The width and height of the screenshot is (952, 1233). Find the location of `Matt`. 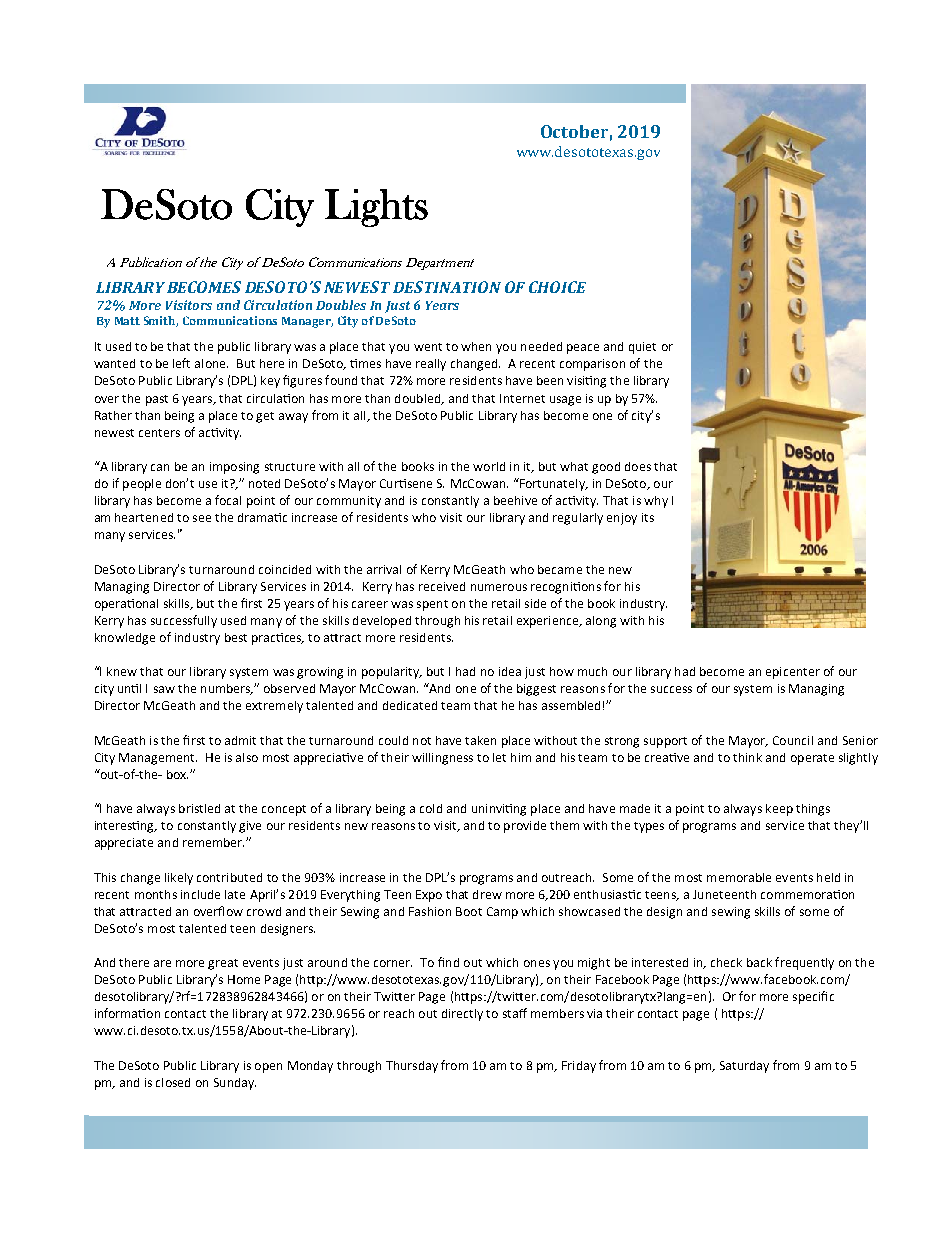

Matt is located at coordinates (127, 321).
